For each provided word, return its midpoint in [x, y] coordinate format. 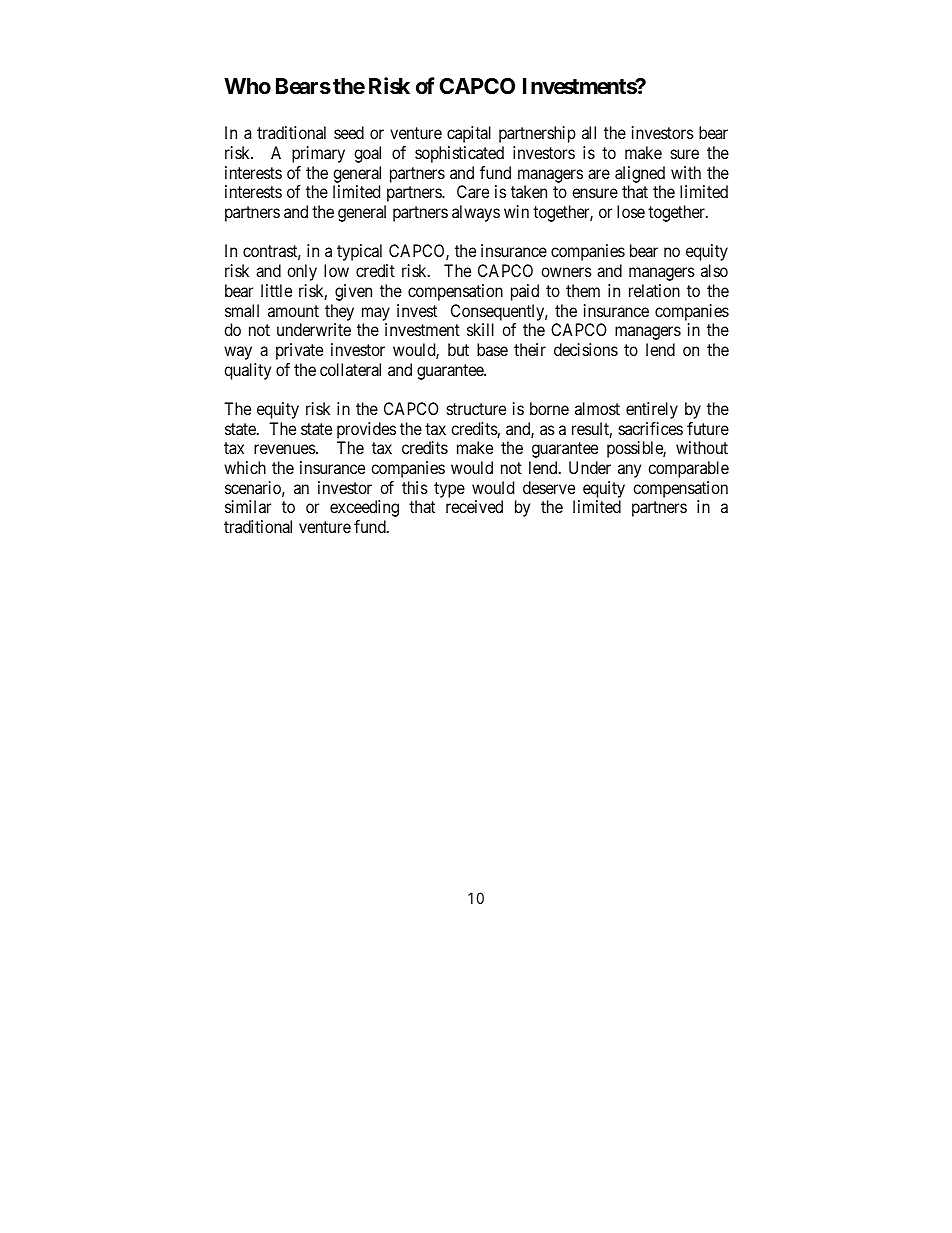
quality [247, 371]
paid [525, 292]
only [302, 272]
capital [469, 134]
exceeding [364, 508]
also [714, 270]
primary [318, 154]
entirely [652, 410]
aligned [640, 174]
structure [476, 409]
